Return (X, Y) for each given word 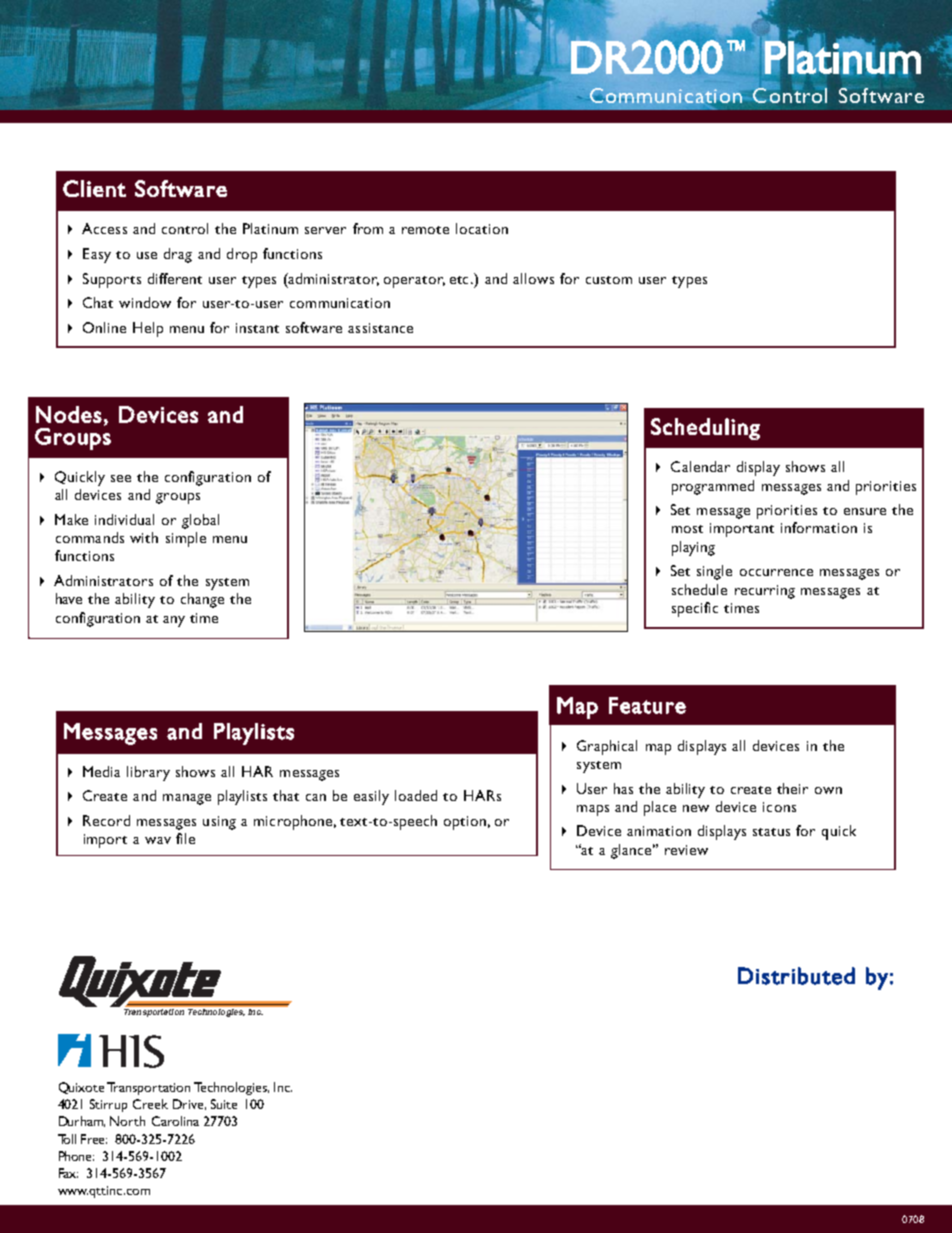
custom (609, 280)
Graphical (607, 747)
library (148, 773)
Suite (224, 1104)
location (482, 228)
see (121, 478)
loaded (416, 795)
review (686, 850)
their (792, 788)
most (687, 529)
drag (178, 255)
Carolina (175, 1121)
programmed (713, 487)
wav (158, 840)
